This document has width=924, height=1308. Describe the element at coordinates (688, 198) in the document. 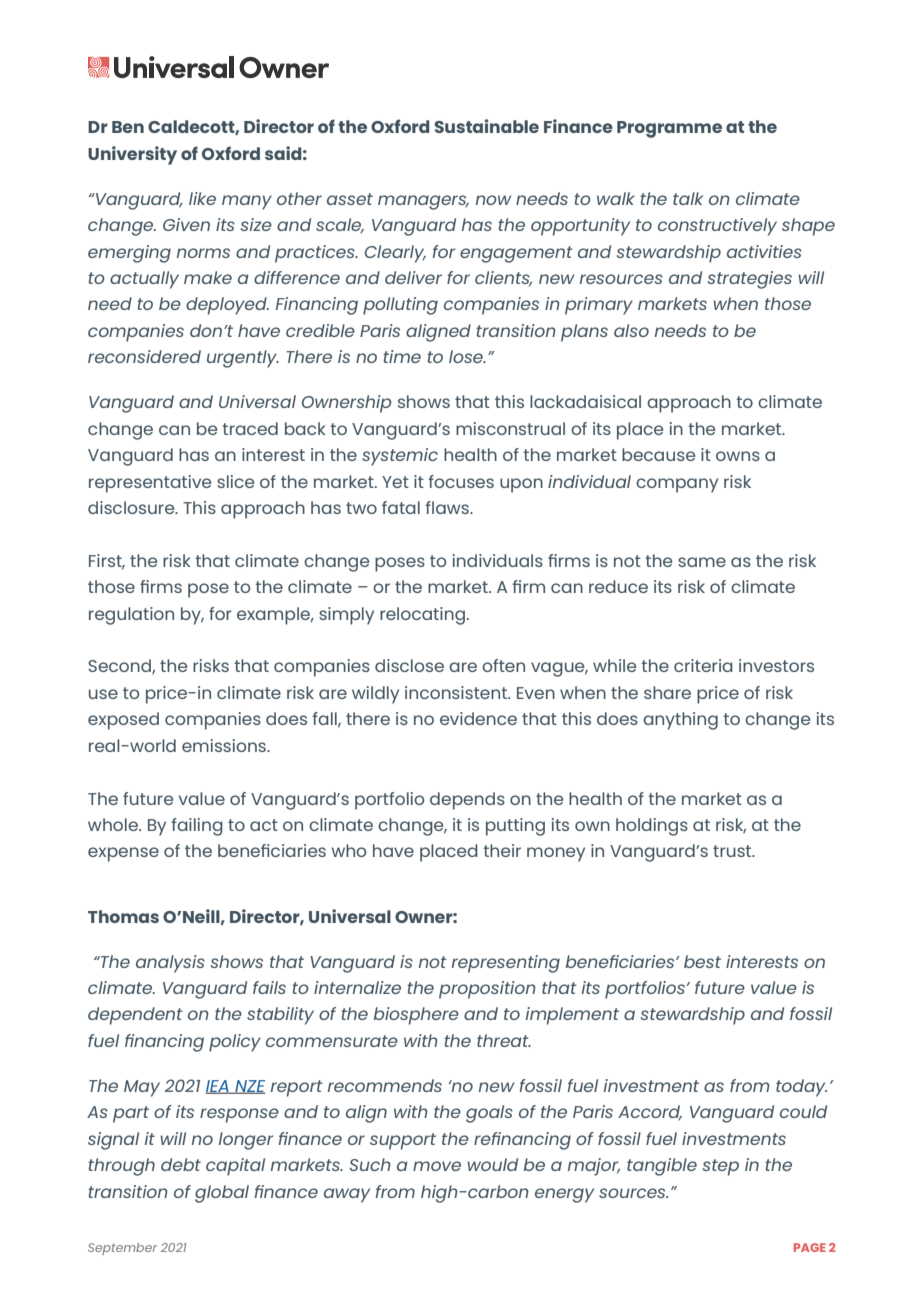

I see `talk` at that location.
